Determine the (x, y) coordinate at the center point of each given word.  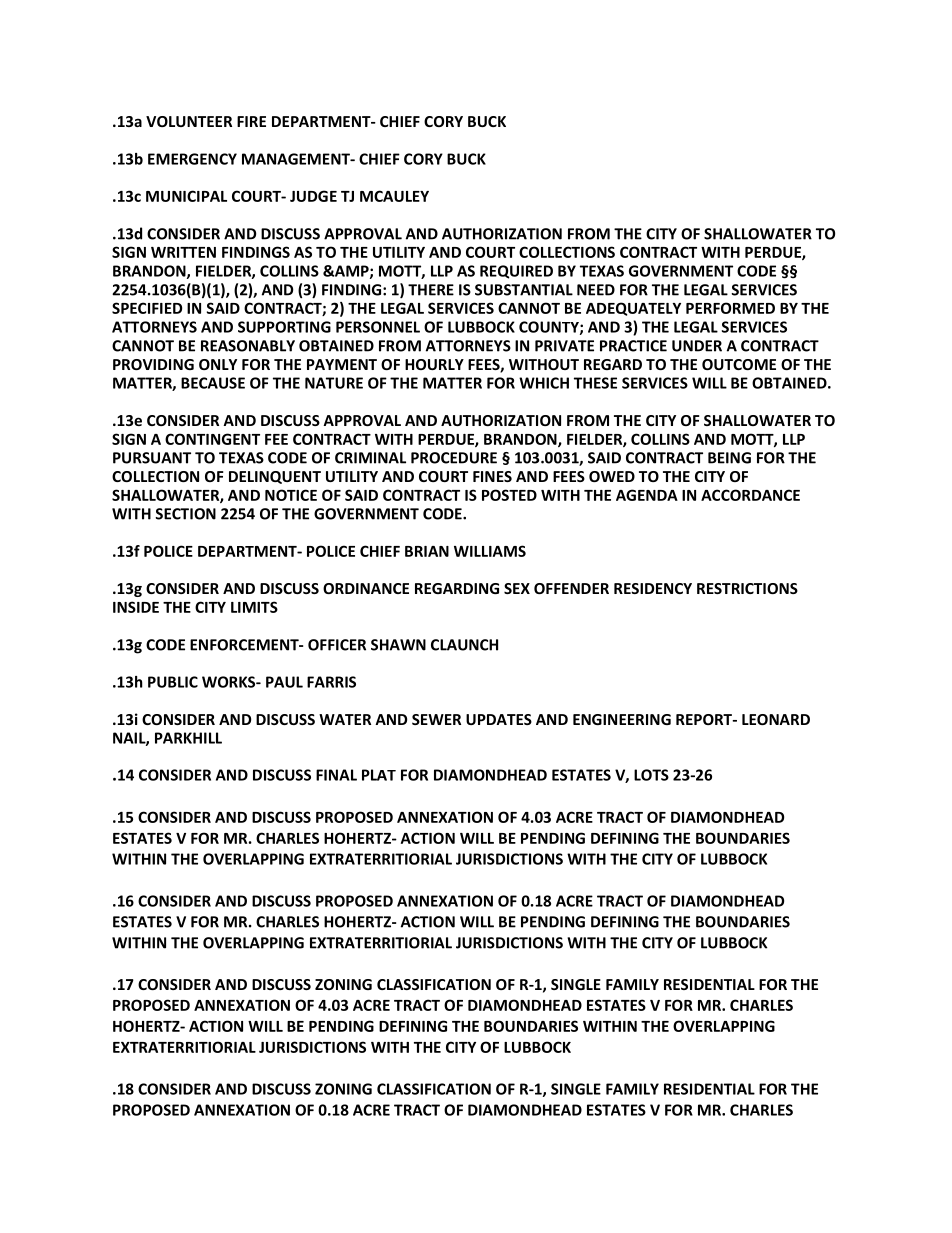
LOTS (651, 775)
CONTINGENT (212, 439)
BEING (729, 458)
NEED (596, 290)
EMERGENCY (192, 159)
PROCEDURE (454, 458)
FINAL (336, 775)
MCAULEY (394, 196)
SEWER (436, 719)
